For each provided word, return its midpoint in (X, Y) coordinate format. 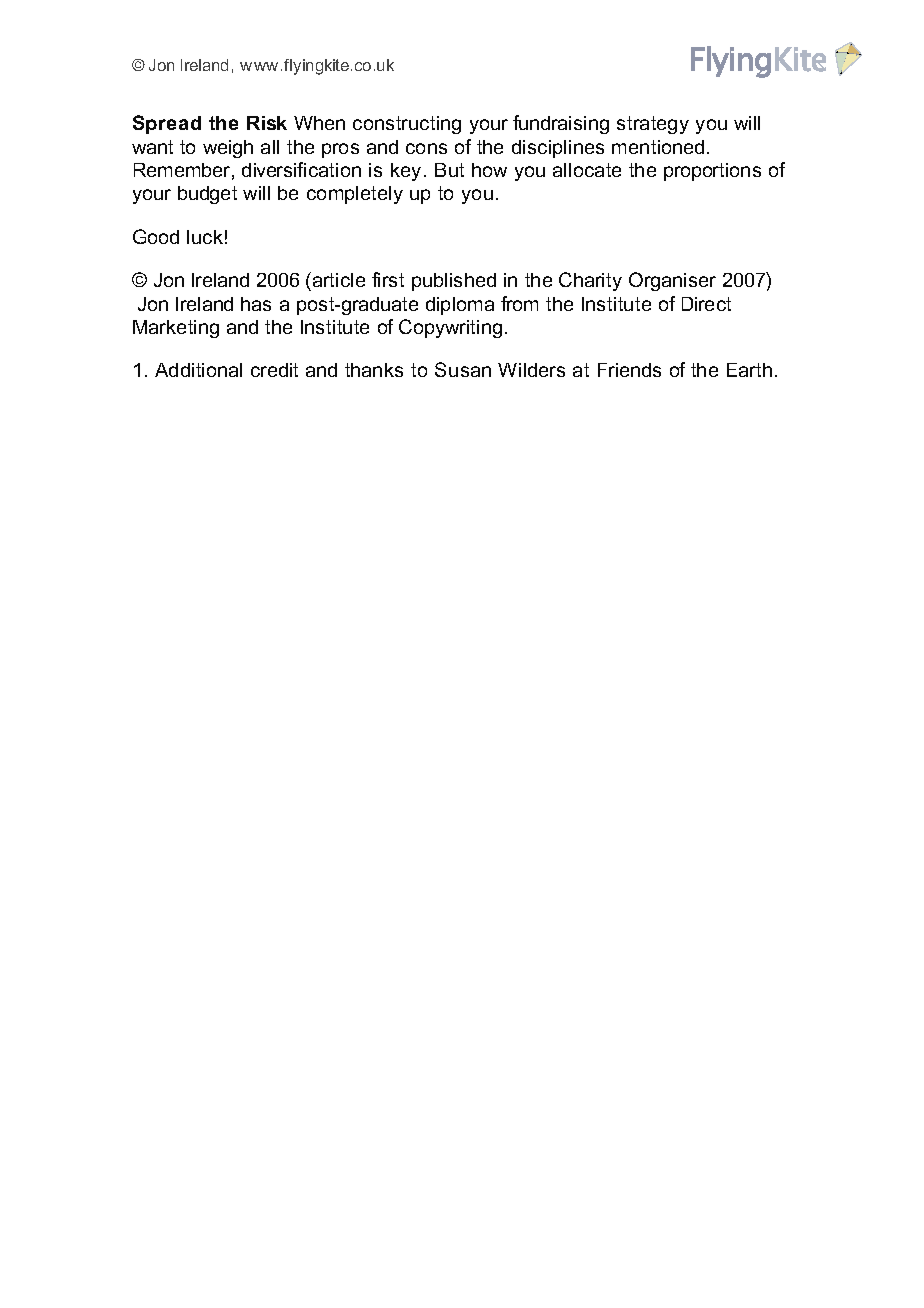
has (256, 304)
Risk (267, 123)
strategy (653, 125)
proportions (712, 172)
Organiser (672, 281)
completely (355, 195)
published (454, 282)
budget (207, 195)
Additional (198, 370)
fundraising (561, 124)
